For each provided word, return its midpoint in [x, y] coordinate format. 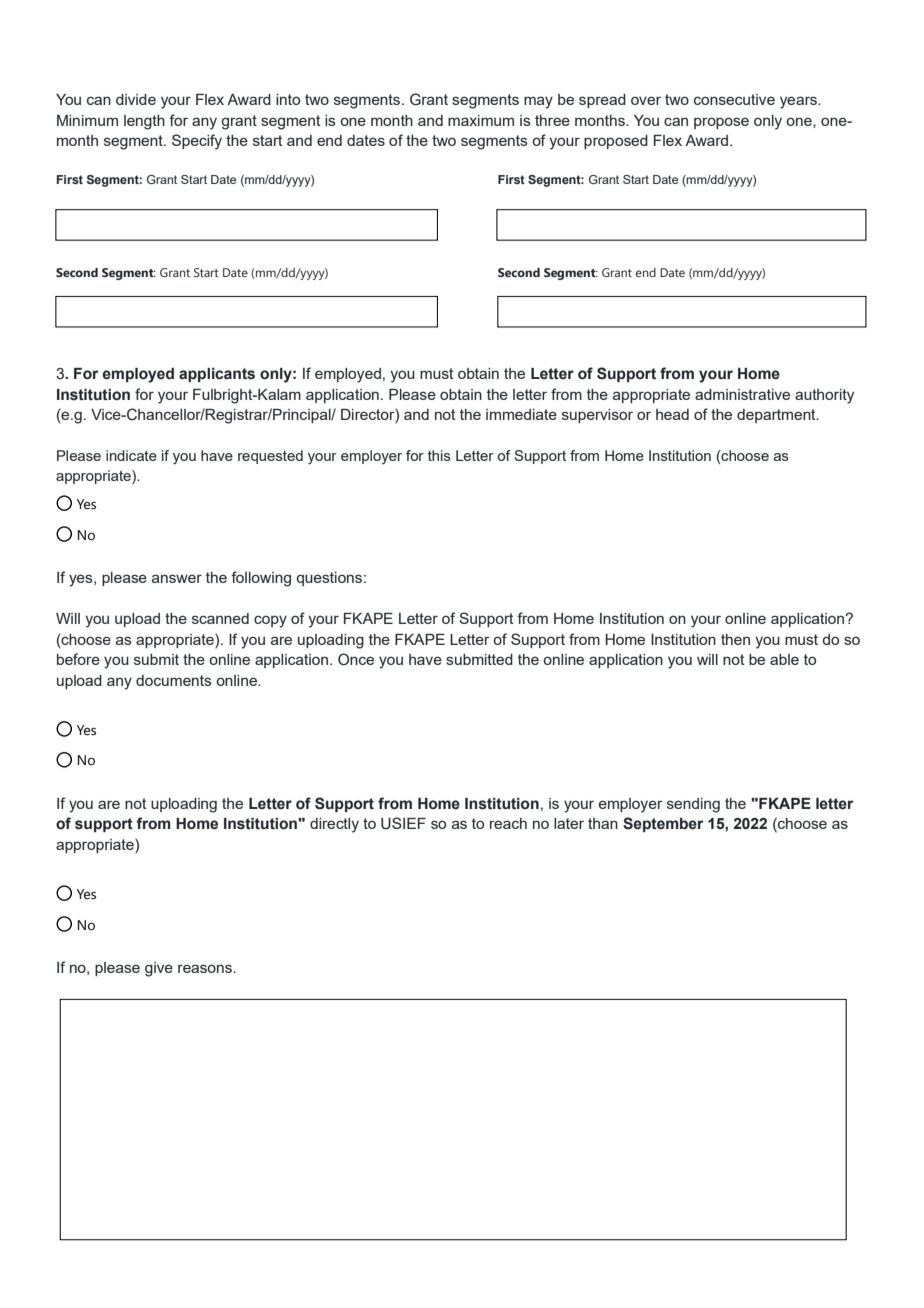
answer [177, 578]
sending [693, 805]
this [439, 455]
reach [508, 823]
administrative [742, 394]
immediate [521, 414]
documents [174, 680]
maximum [481, 120]
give [159, 969]
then [735, 639]
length [144, 122]
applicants [217, 375]
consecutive [734, 99]
